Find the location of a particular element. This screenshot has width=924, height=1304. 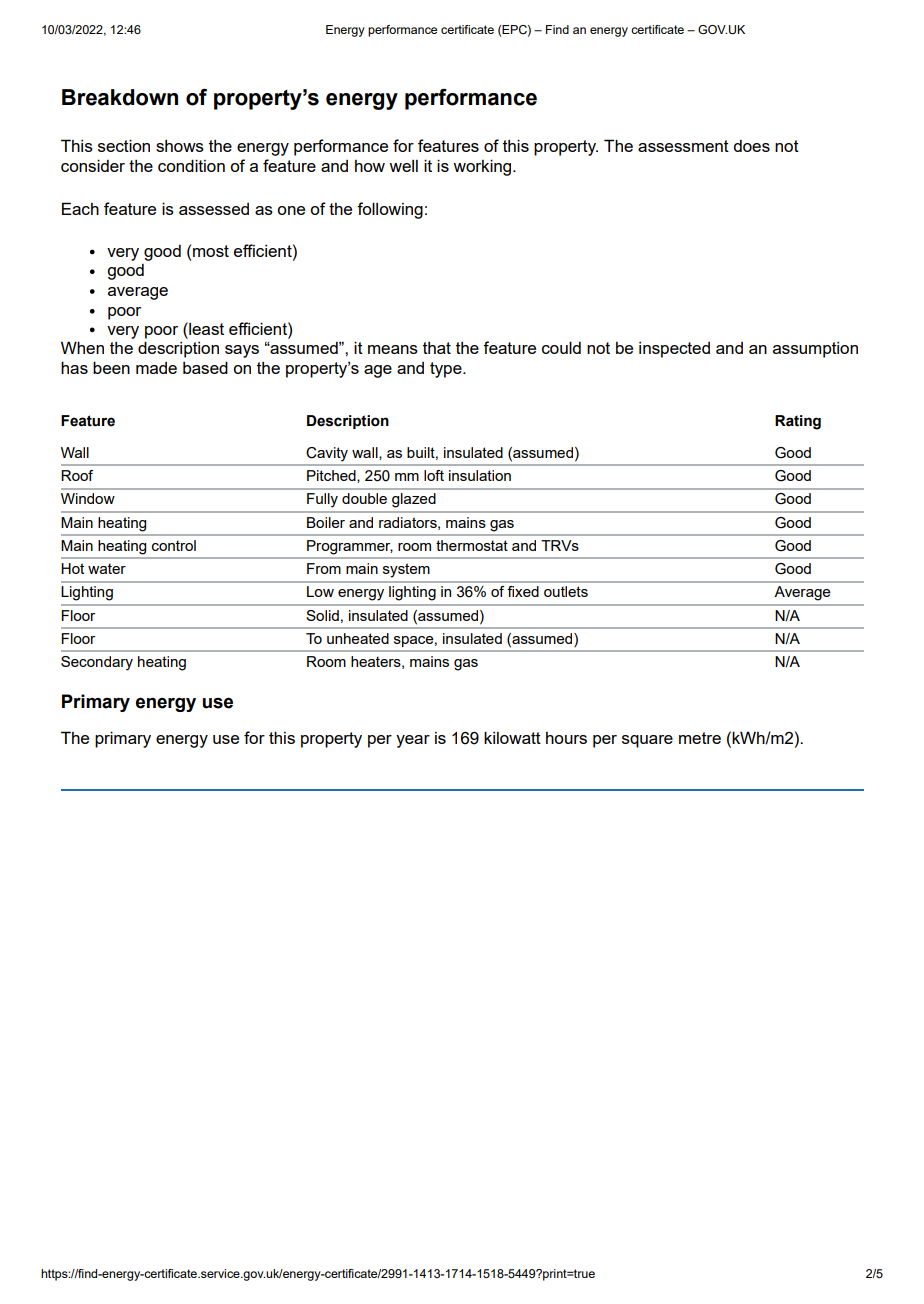

well is located at coordinates (403, 166).
